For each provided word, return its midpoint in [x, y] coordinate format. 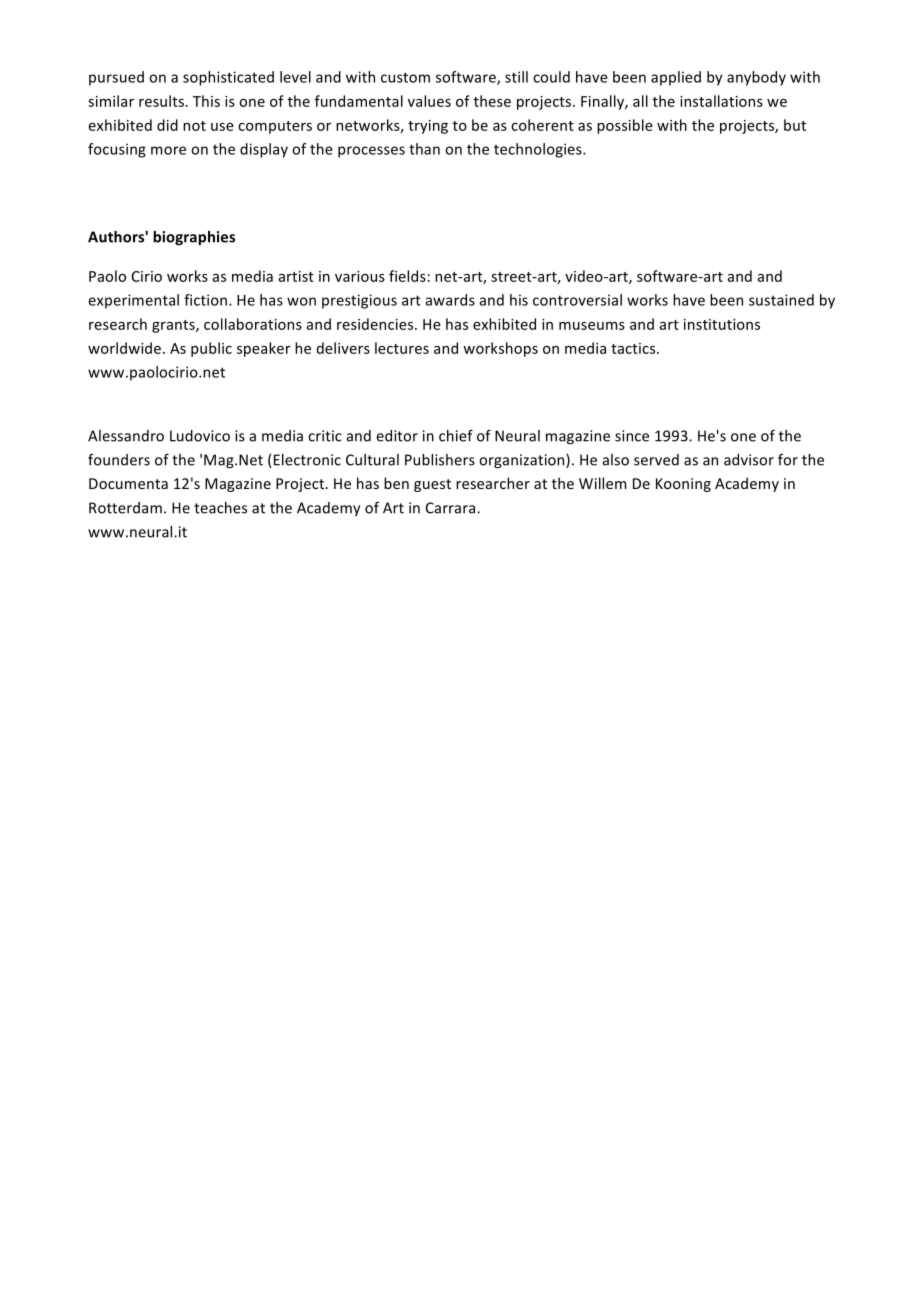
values [429, 101]
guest [432, 485]
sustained [781, 300]
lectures [402, 348]
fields [407, 276]
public [211, 349]
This [206, 101]
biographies [194, 238]
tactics [634, 348]
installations [721, 101]
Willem [602, 483]
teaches [220, 508]
